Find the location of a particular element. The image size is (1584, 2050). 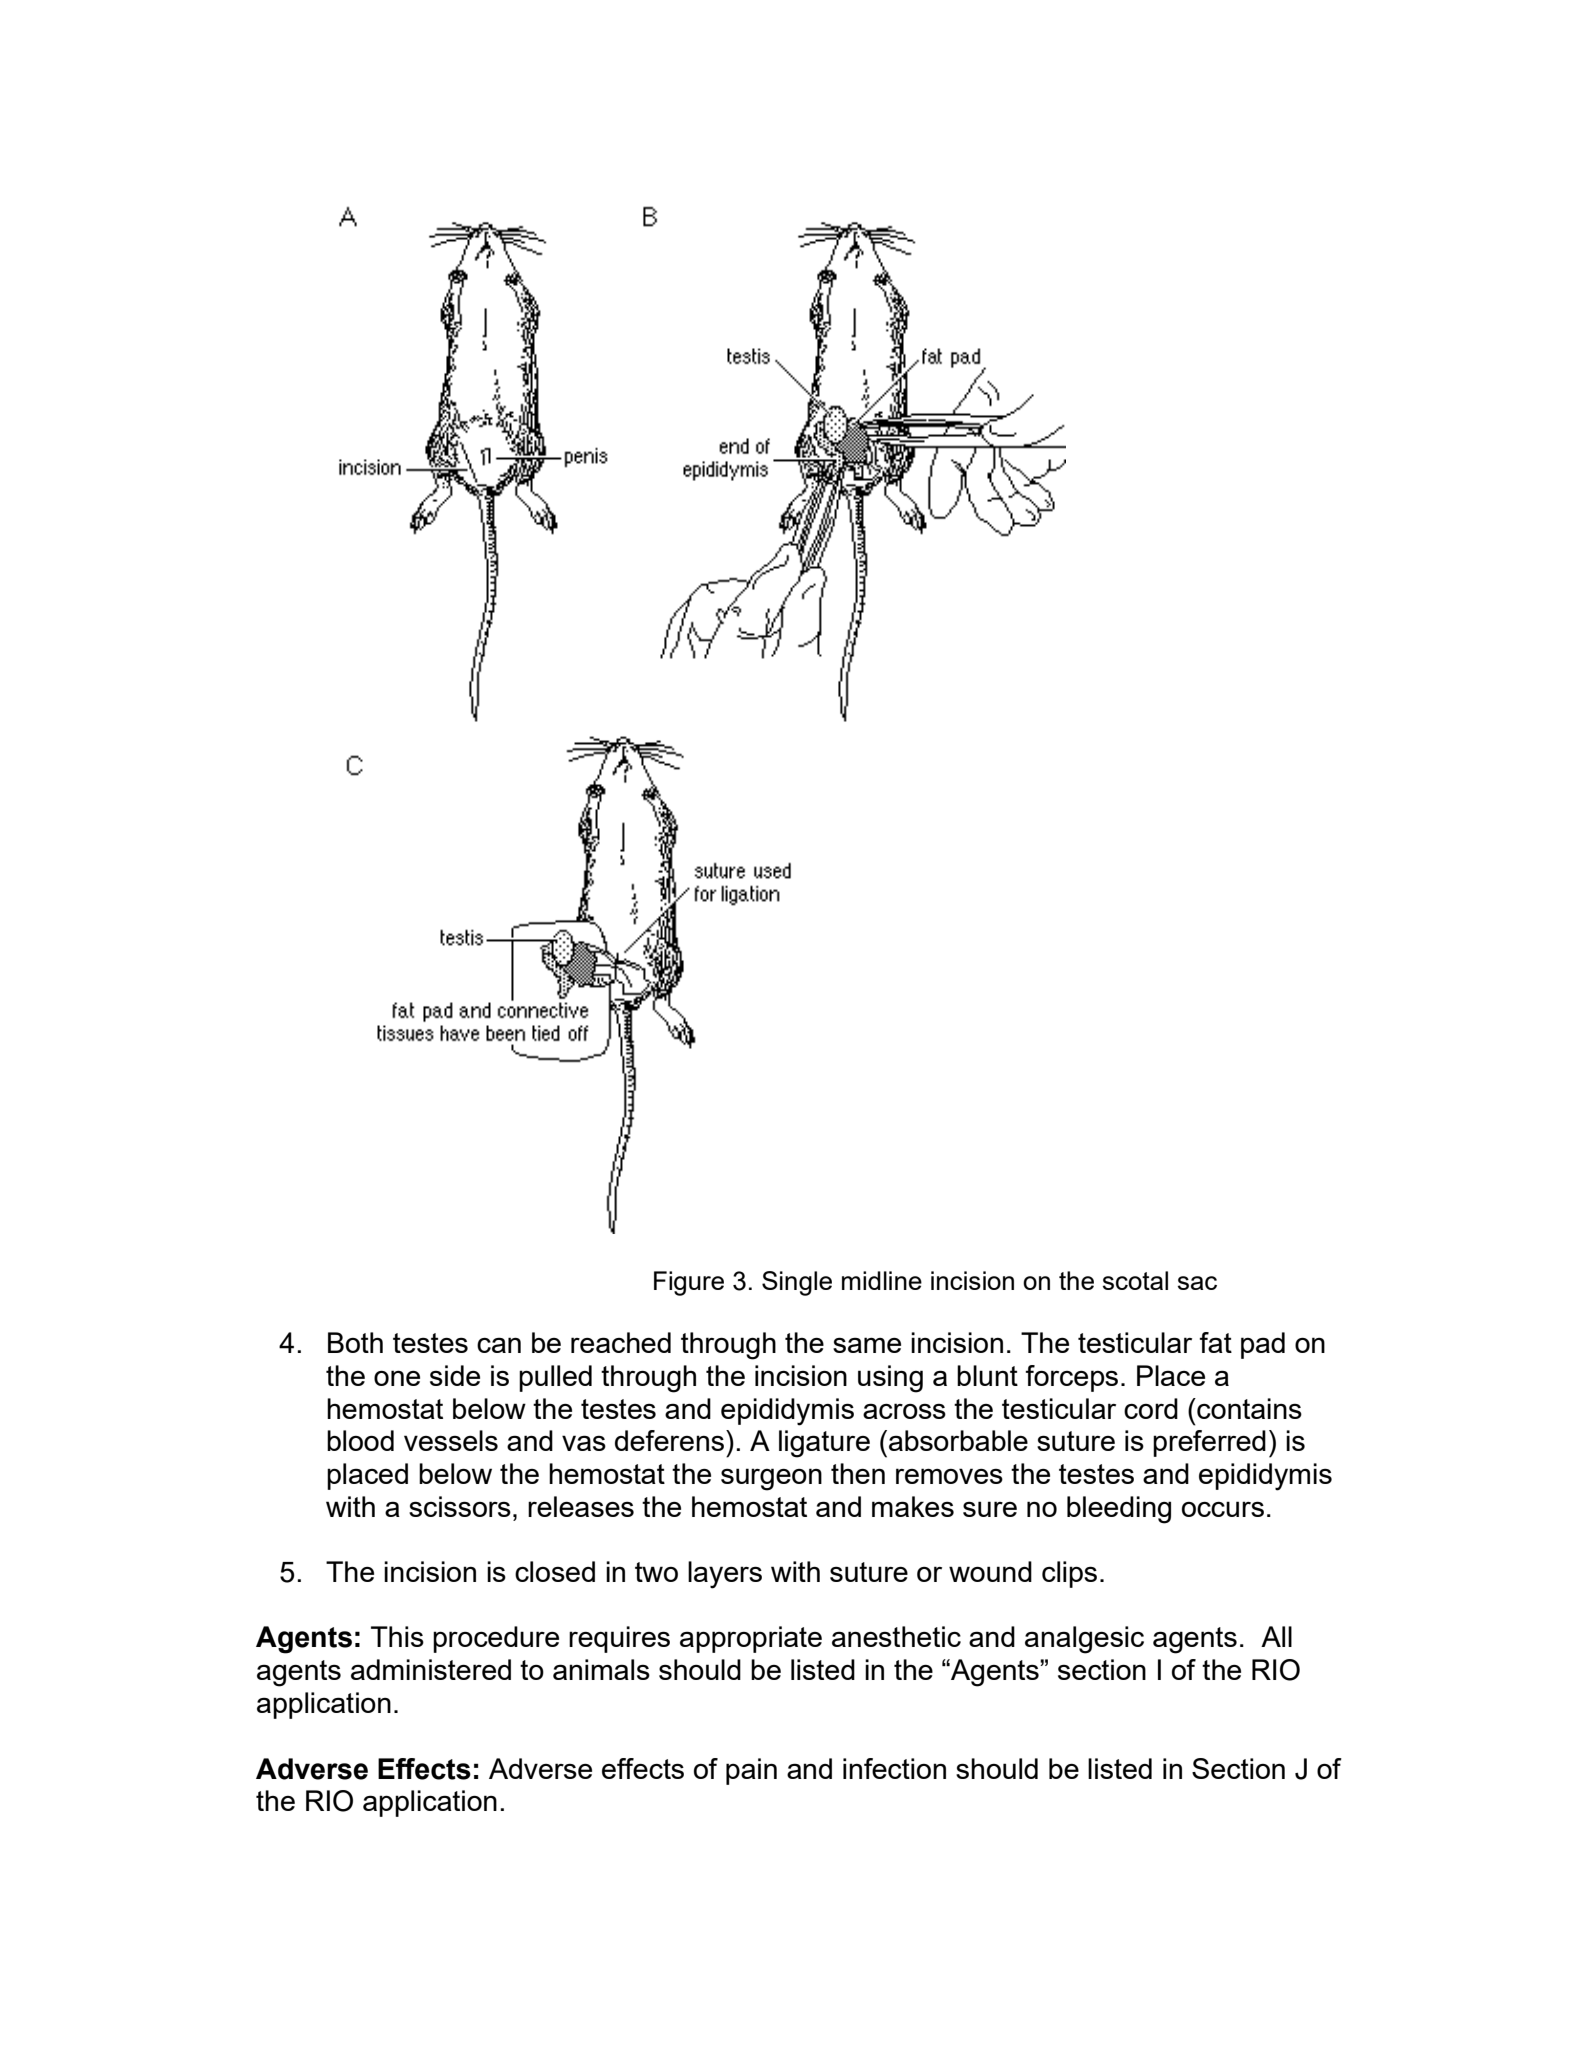

sac is located at coordinates (1197, 1283).
